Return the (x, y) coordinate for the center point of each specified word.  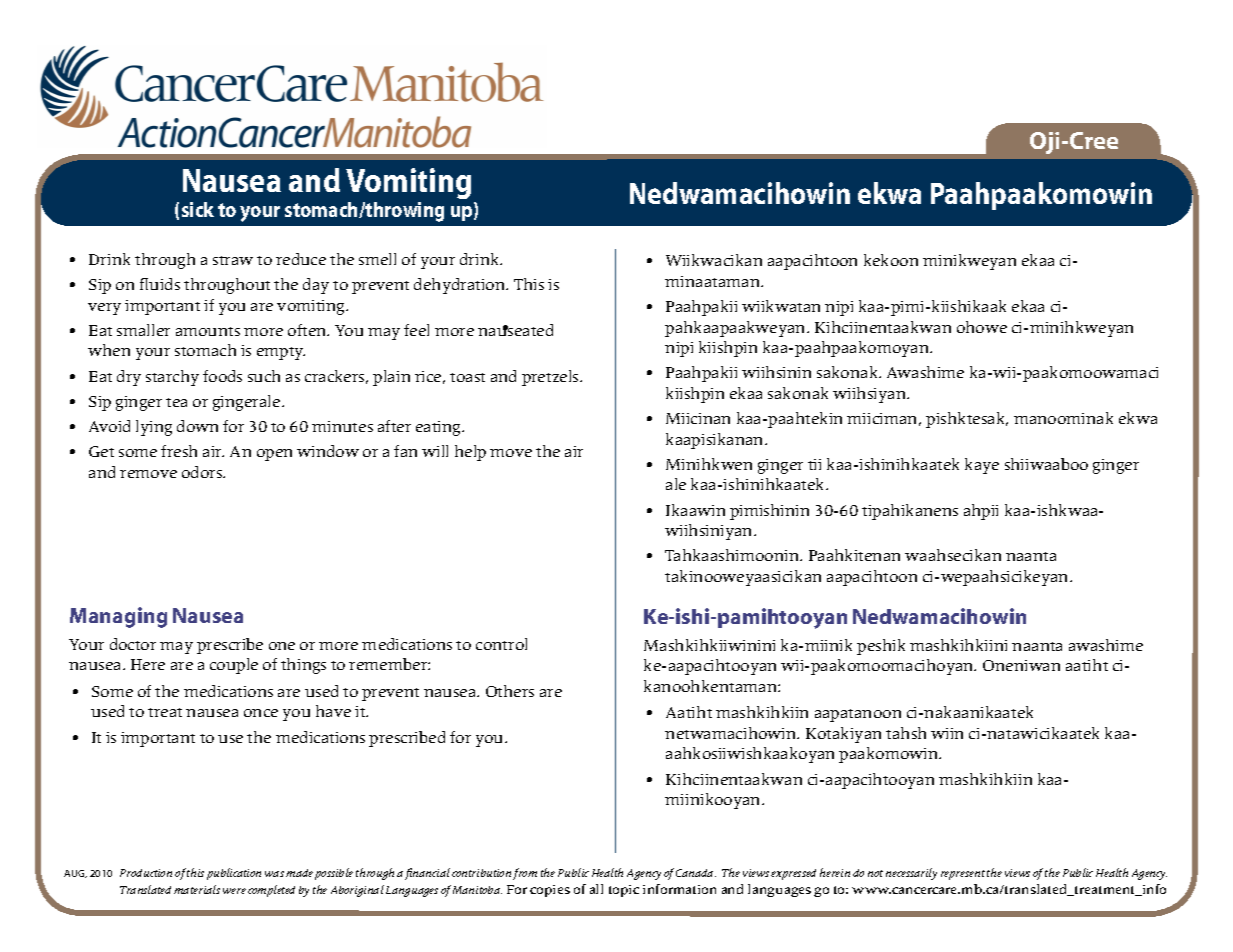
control (501, 644)
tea (176, 402)
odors (203, 472)
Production (146, 873)
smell (377, 259)
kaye (982, 466)
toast (467, 377)
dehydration (461, 286)
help (470, 453)
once (261, 713)
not (875, 873)
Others (510, 691)
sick (198, 209)
